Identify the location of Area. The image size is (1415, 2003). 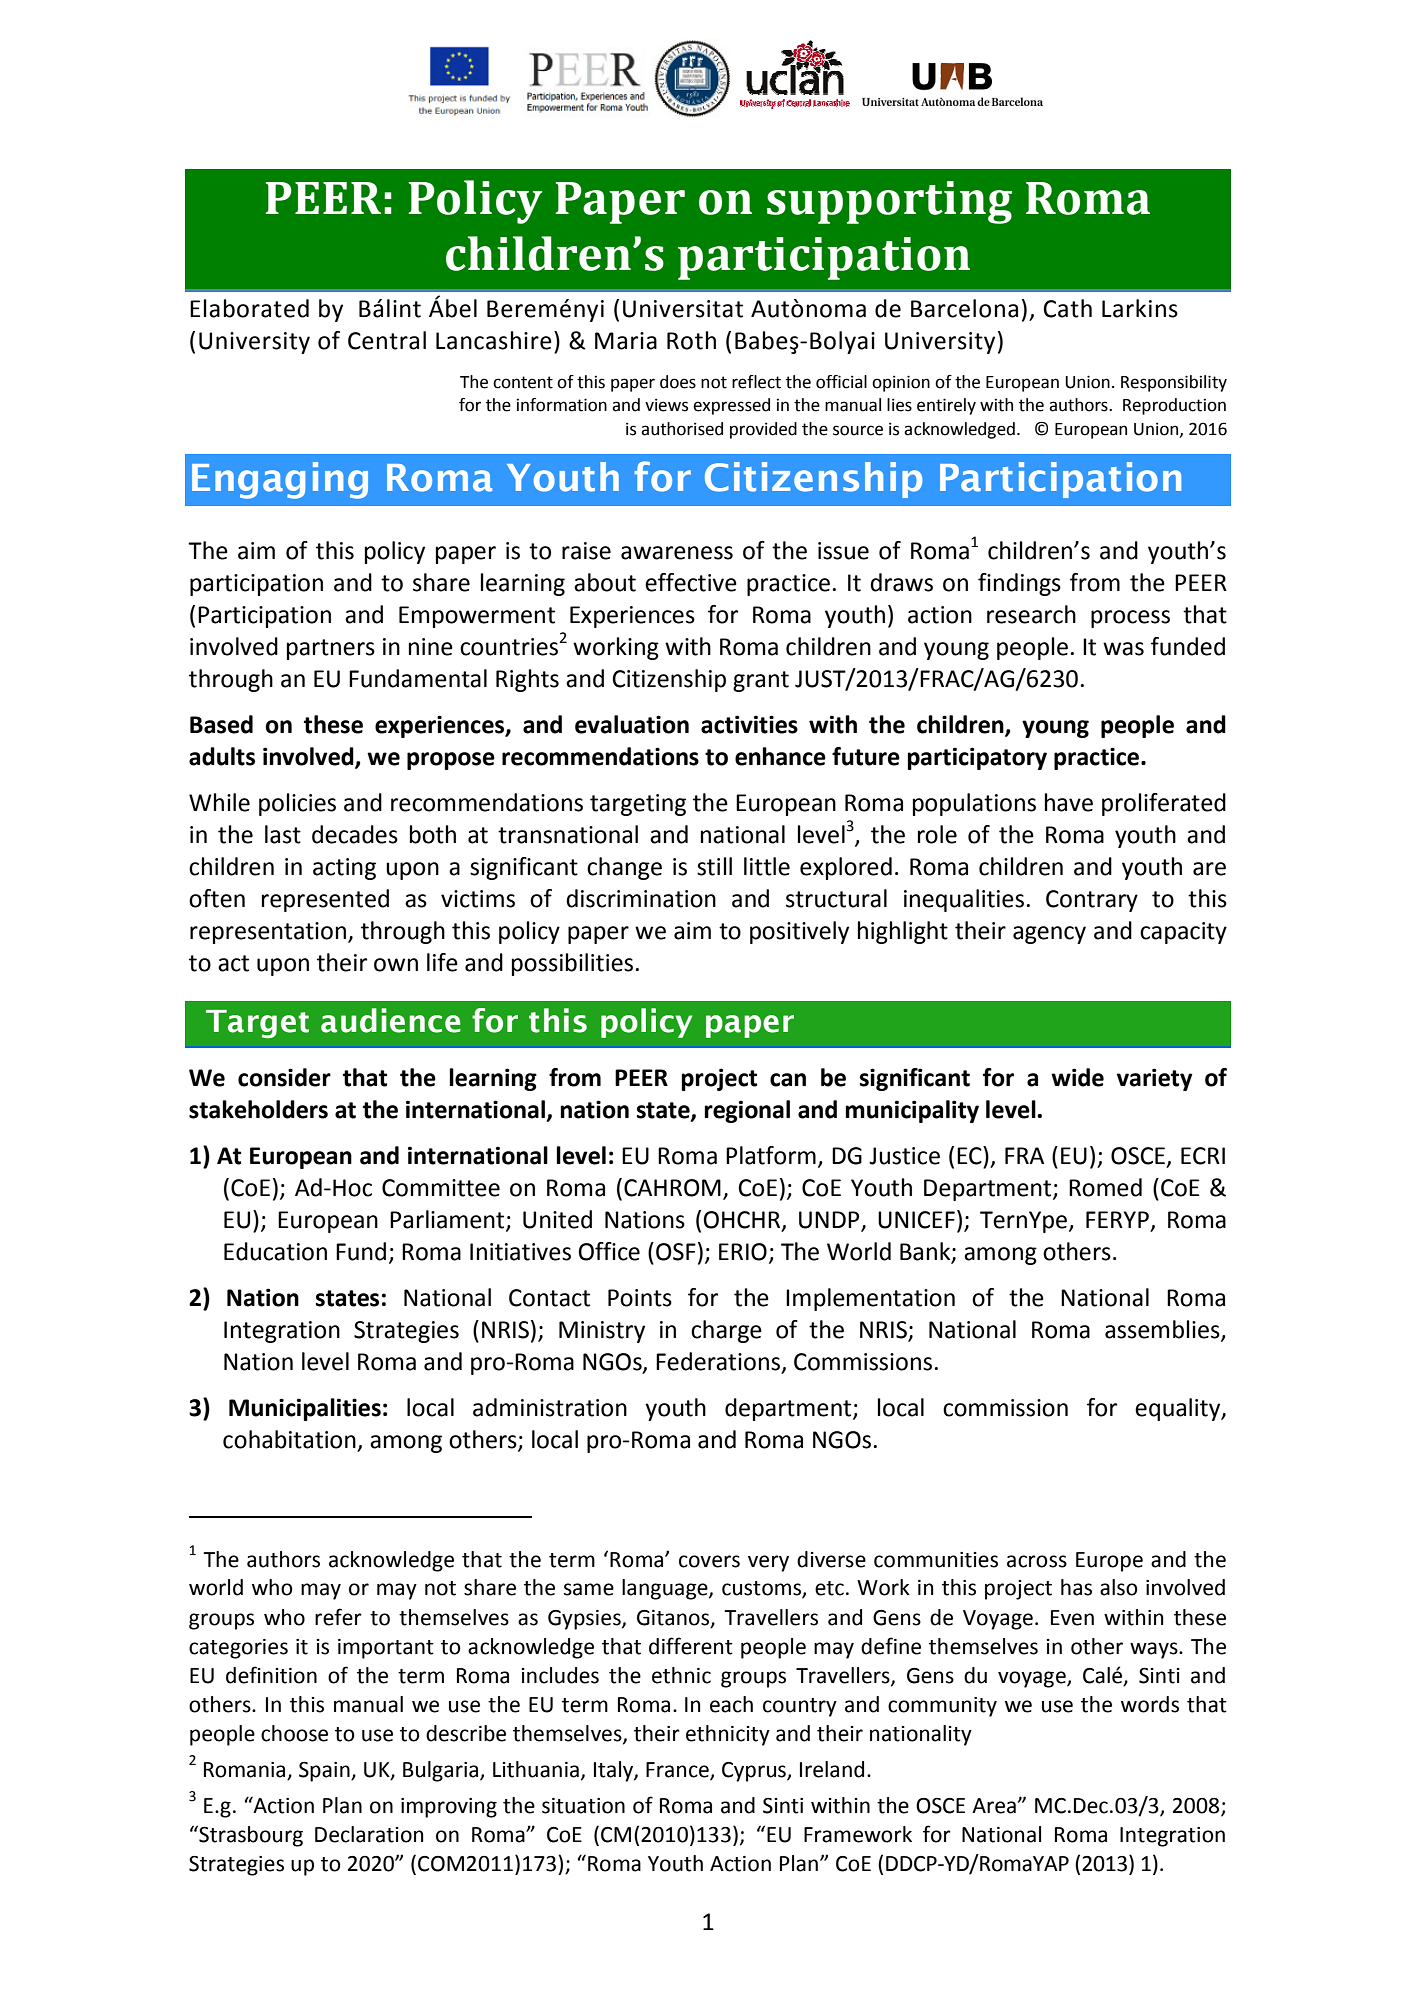
(994, 1806).
